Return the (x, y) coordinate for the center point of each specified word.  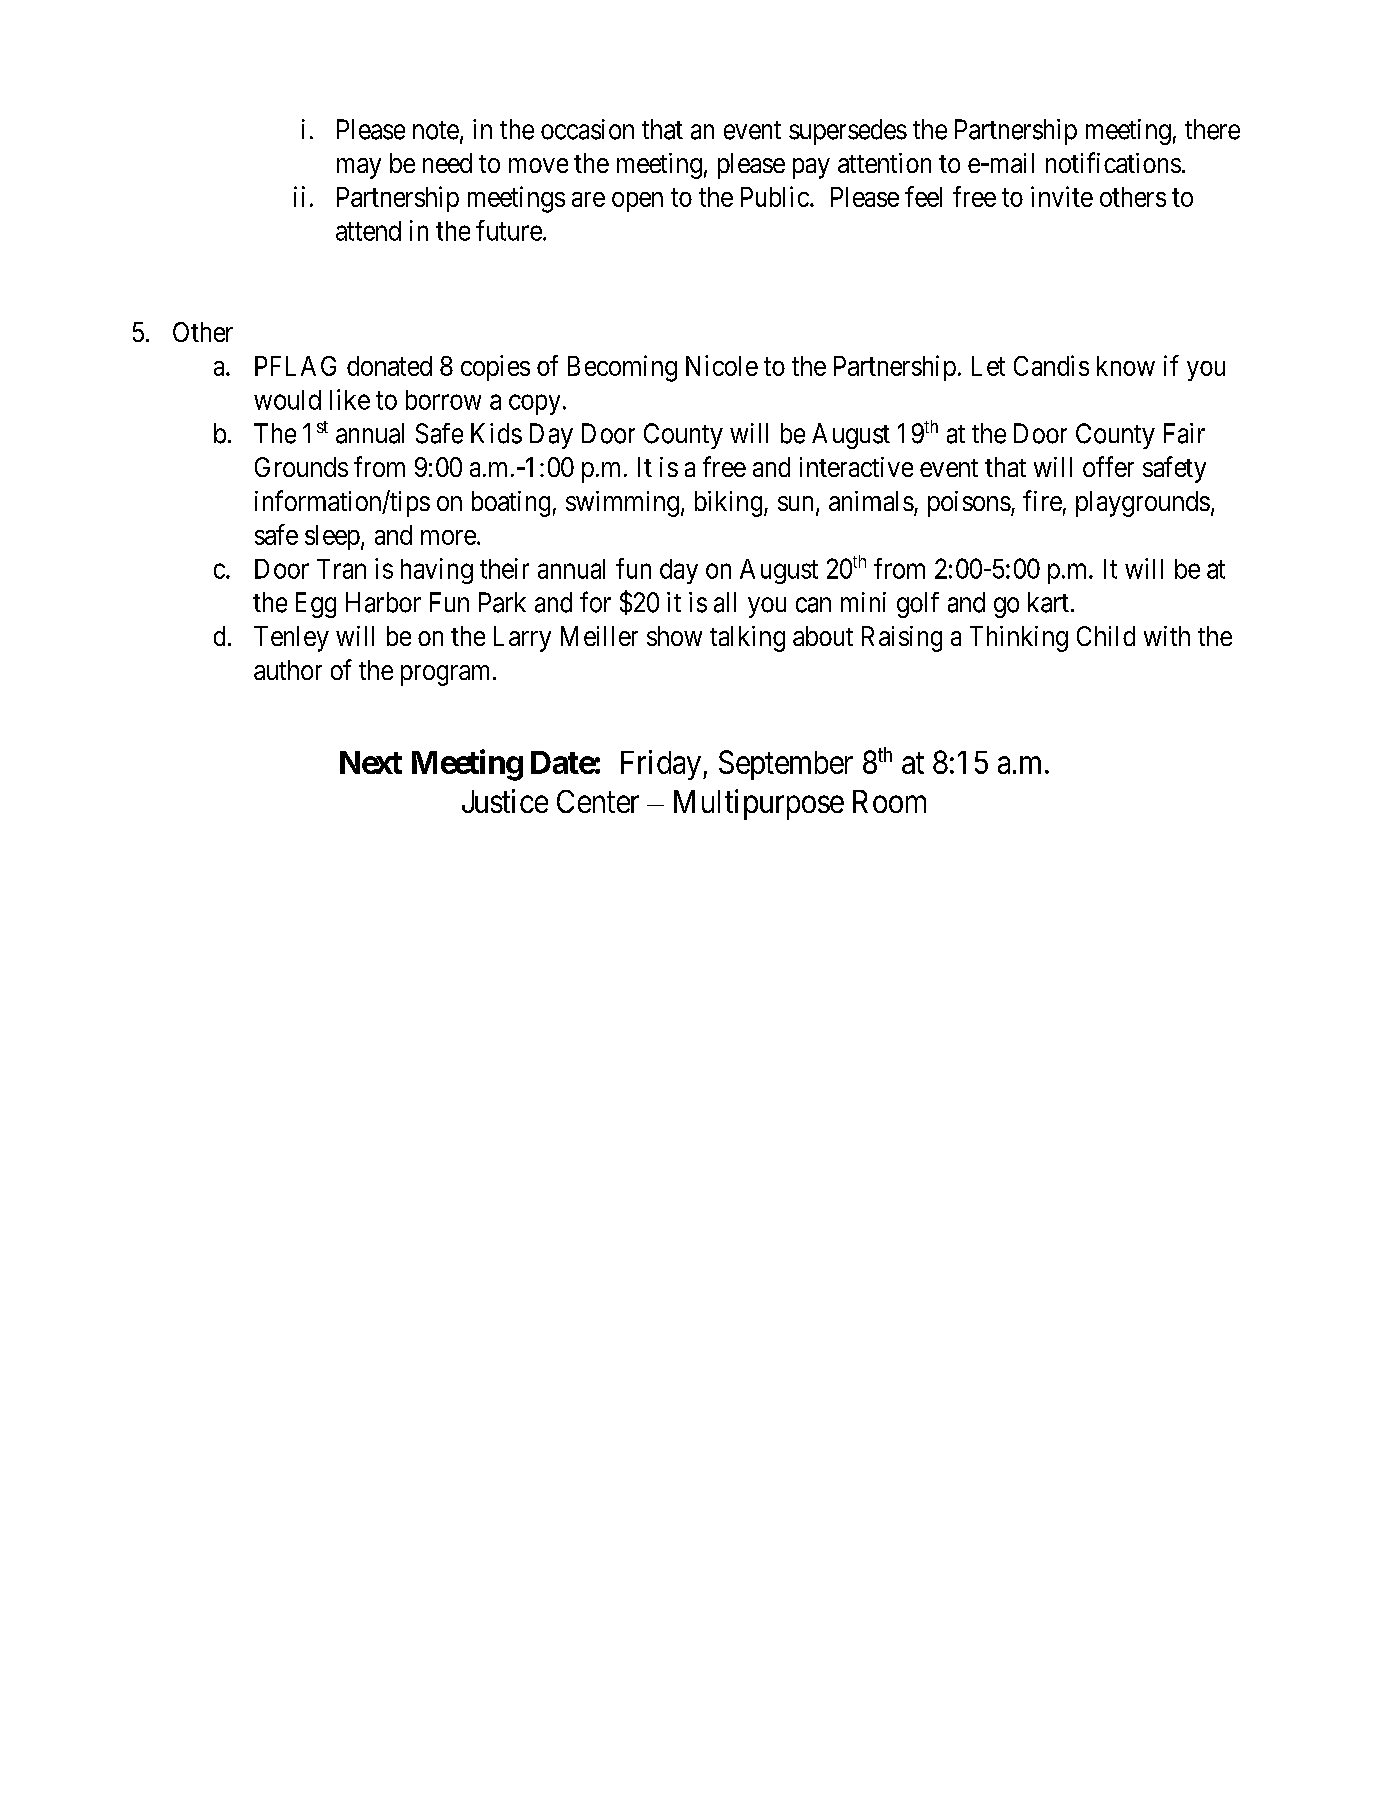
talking (747, 639)
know (1126, 366)
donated (389, 366)
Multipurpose (759, 804)
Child (1106, 636)
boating (511, 504)
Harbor (383, 602)
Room (889, 801)
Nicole (722, 365)
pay (811, 168)
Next (371, 762)
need (447, 163)
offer (1108, 466)
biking (730, 504)
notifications (1113, 162)
